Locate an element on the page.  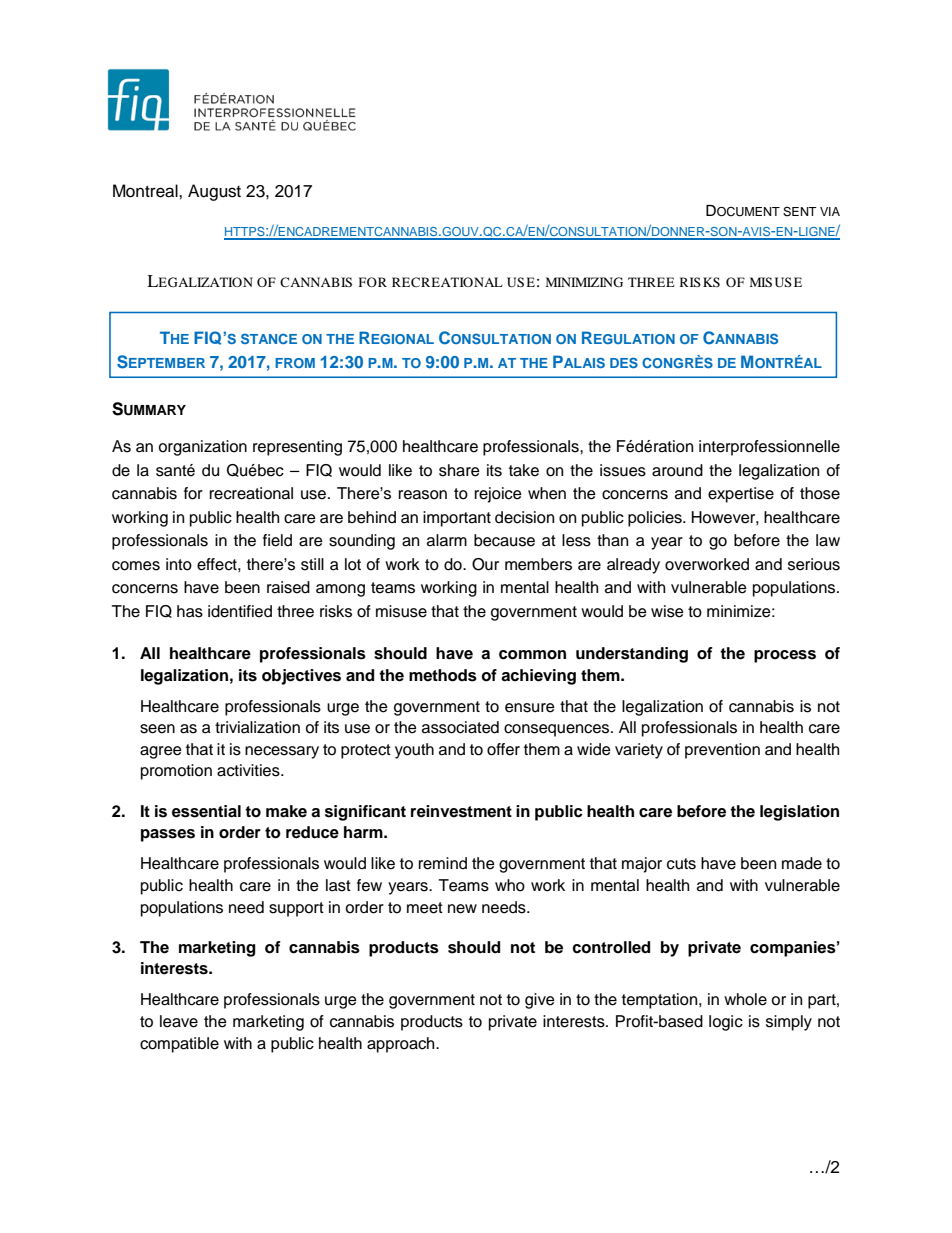
MINIMIZING is located at coordinates (584, 282).
